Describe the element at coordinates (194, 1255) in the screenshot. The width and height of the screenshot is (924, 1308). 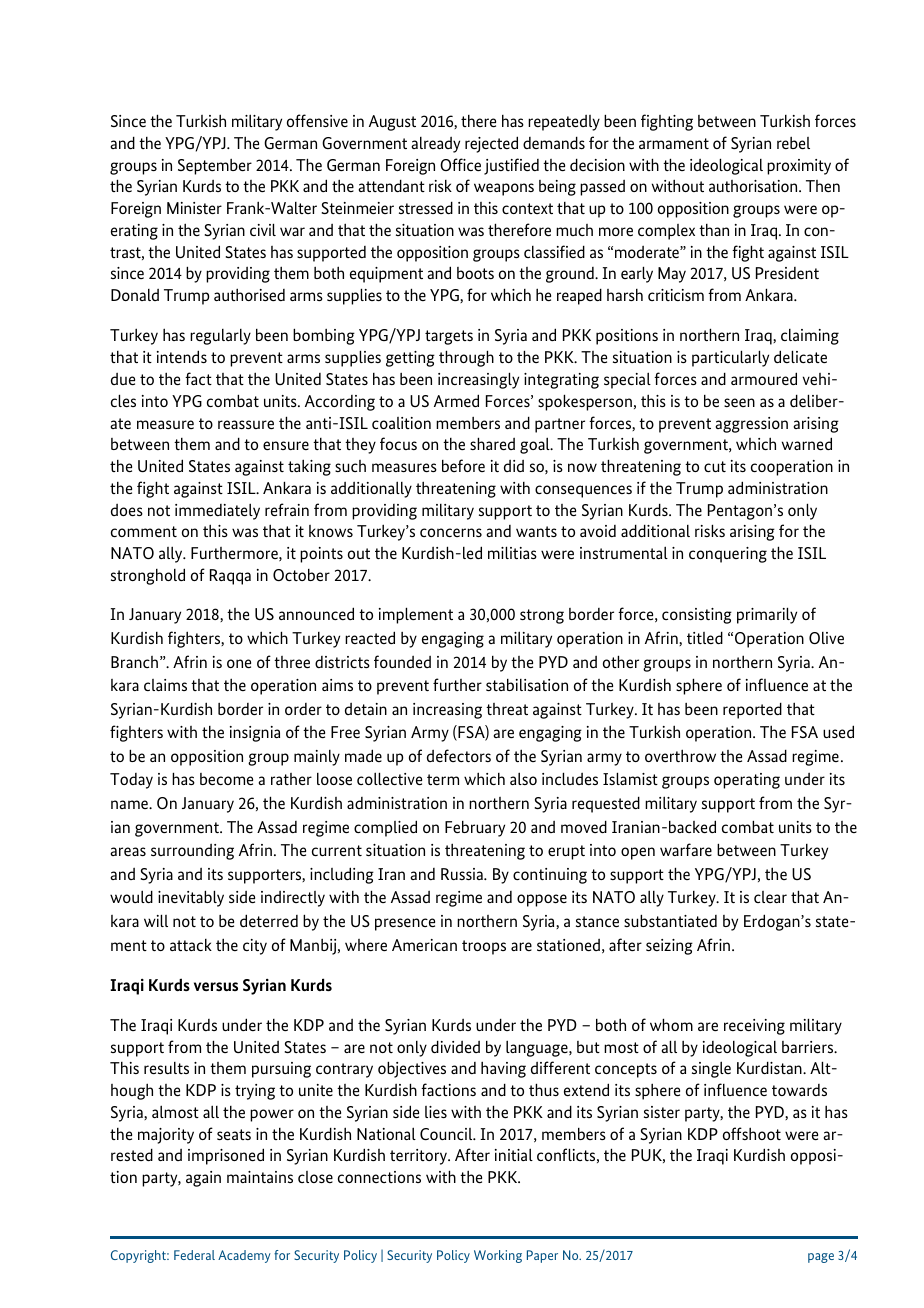
I see `Federal` at that location.
